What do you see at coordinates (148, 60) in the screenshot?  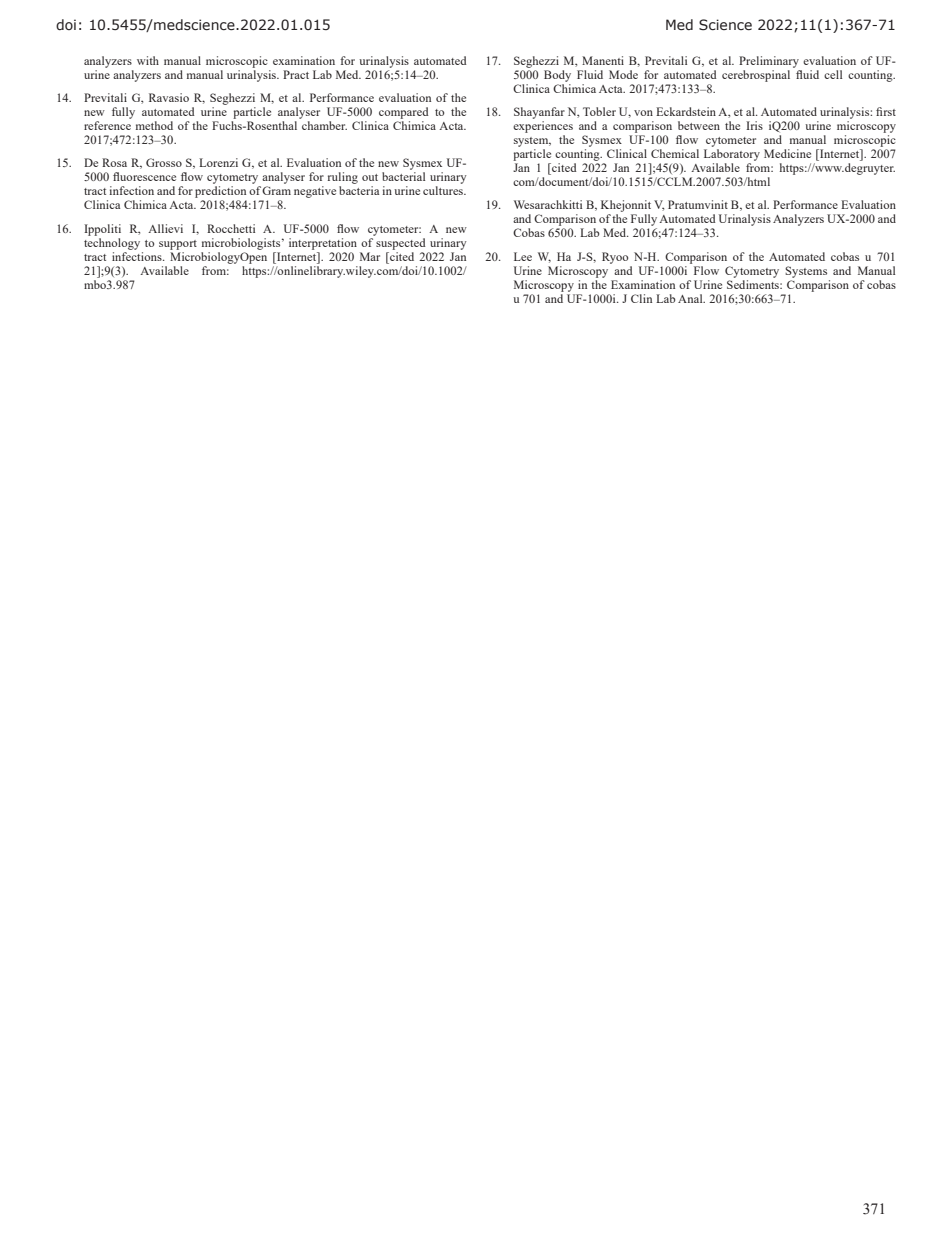 I see `with` at bounding box center [148, 60].
